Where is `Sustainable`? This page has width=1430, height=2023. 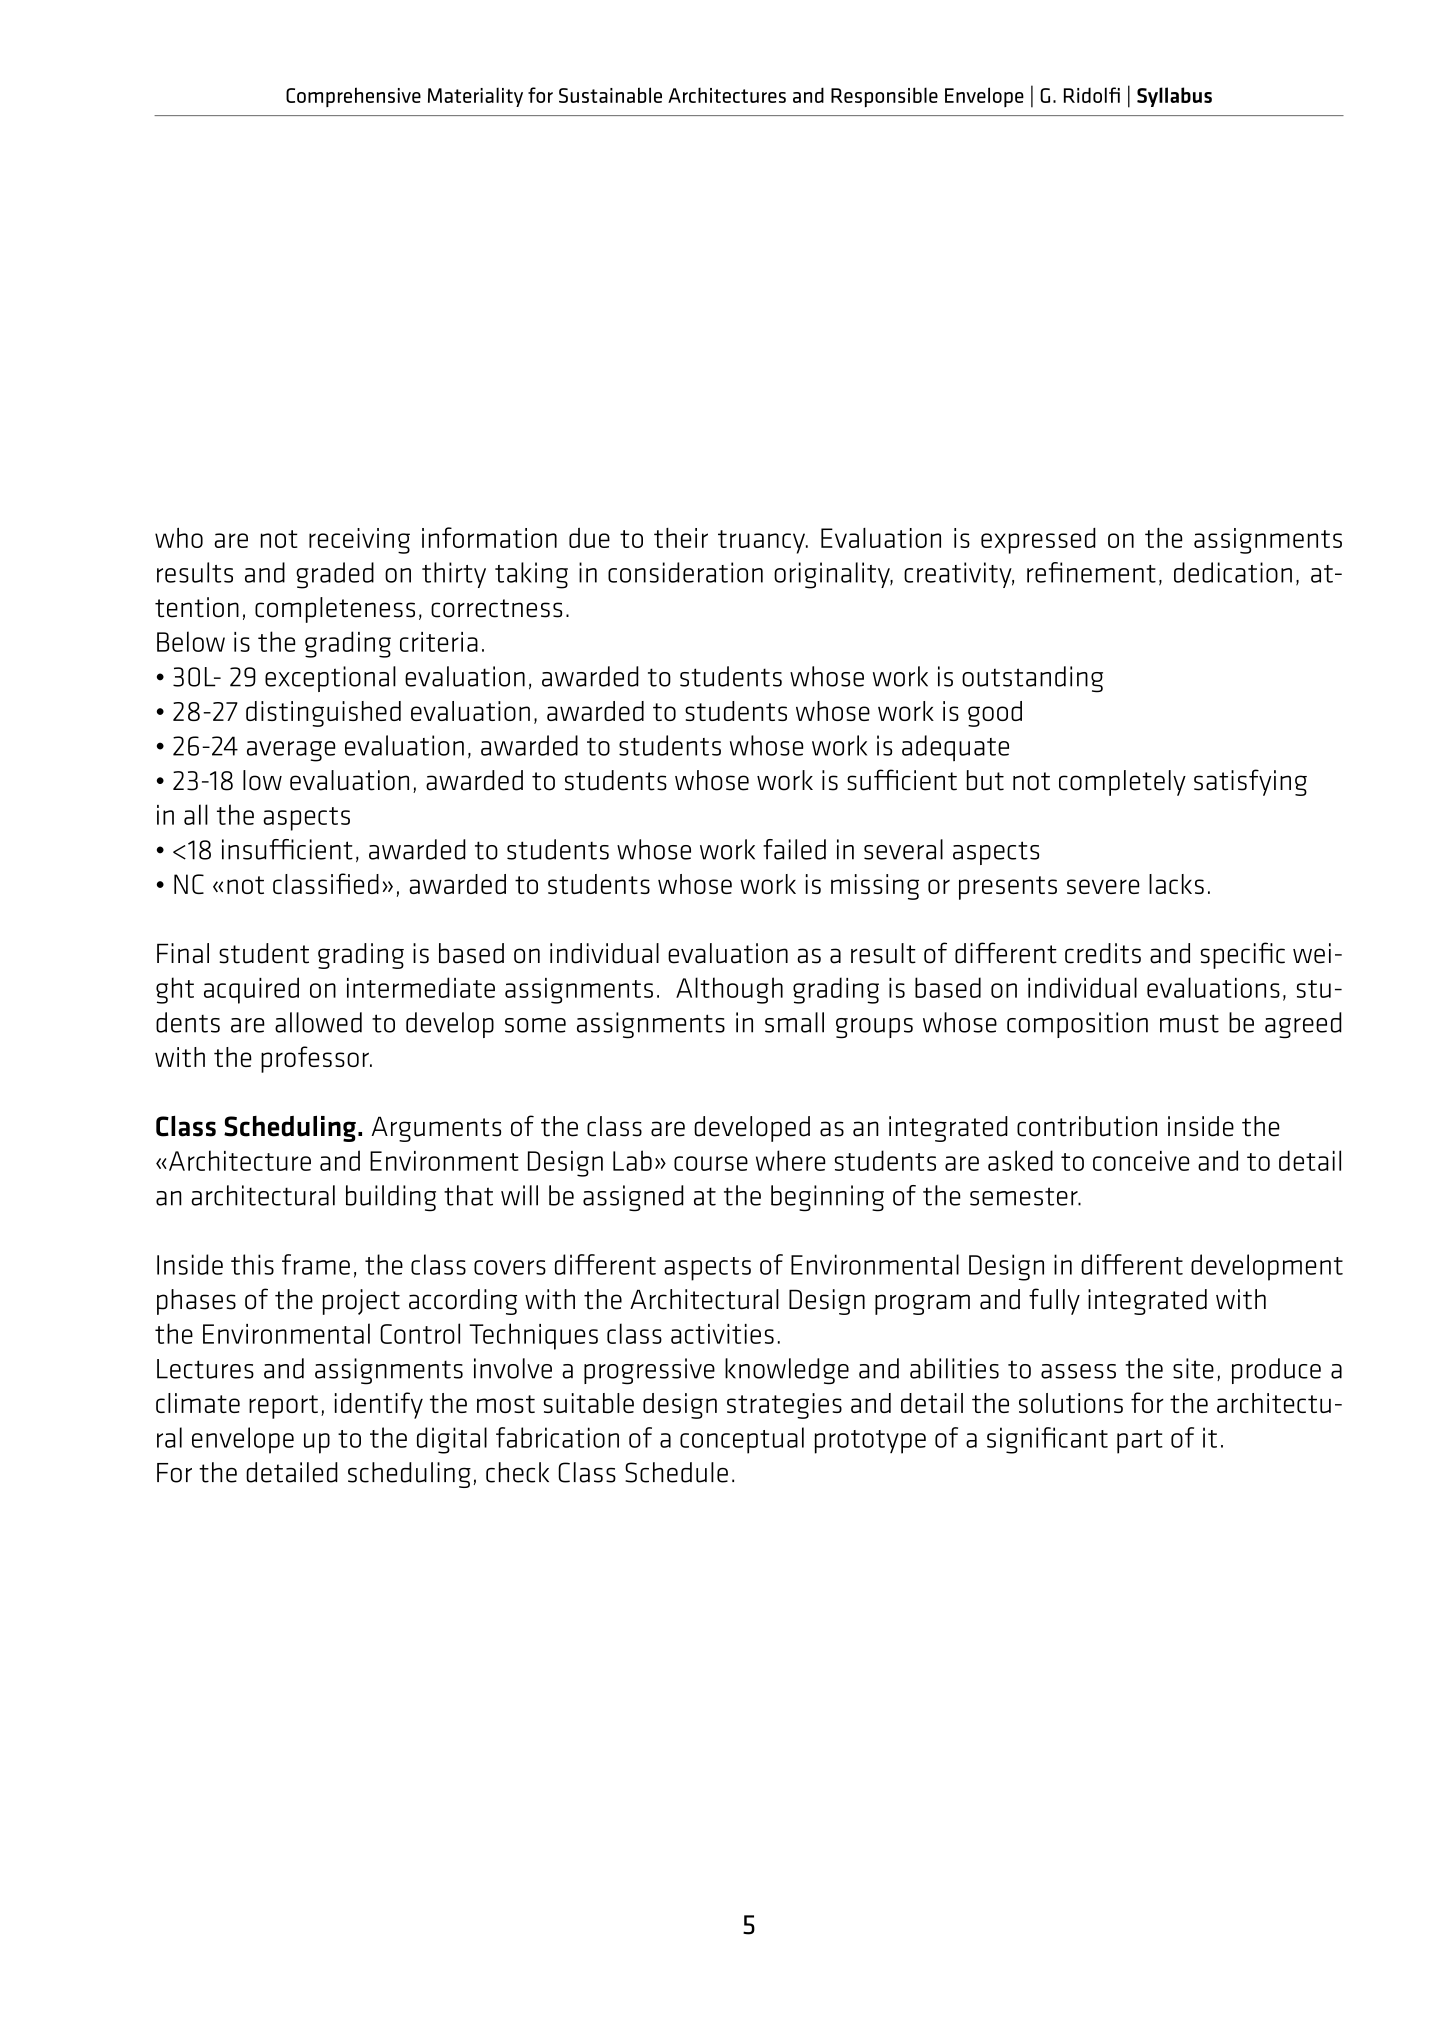 Sustainable is located at coordinates (610, 95).
